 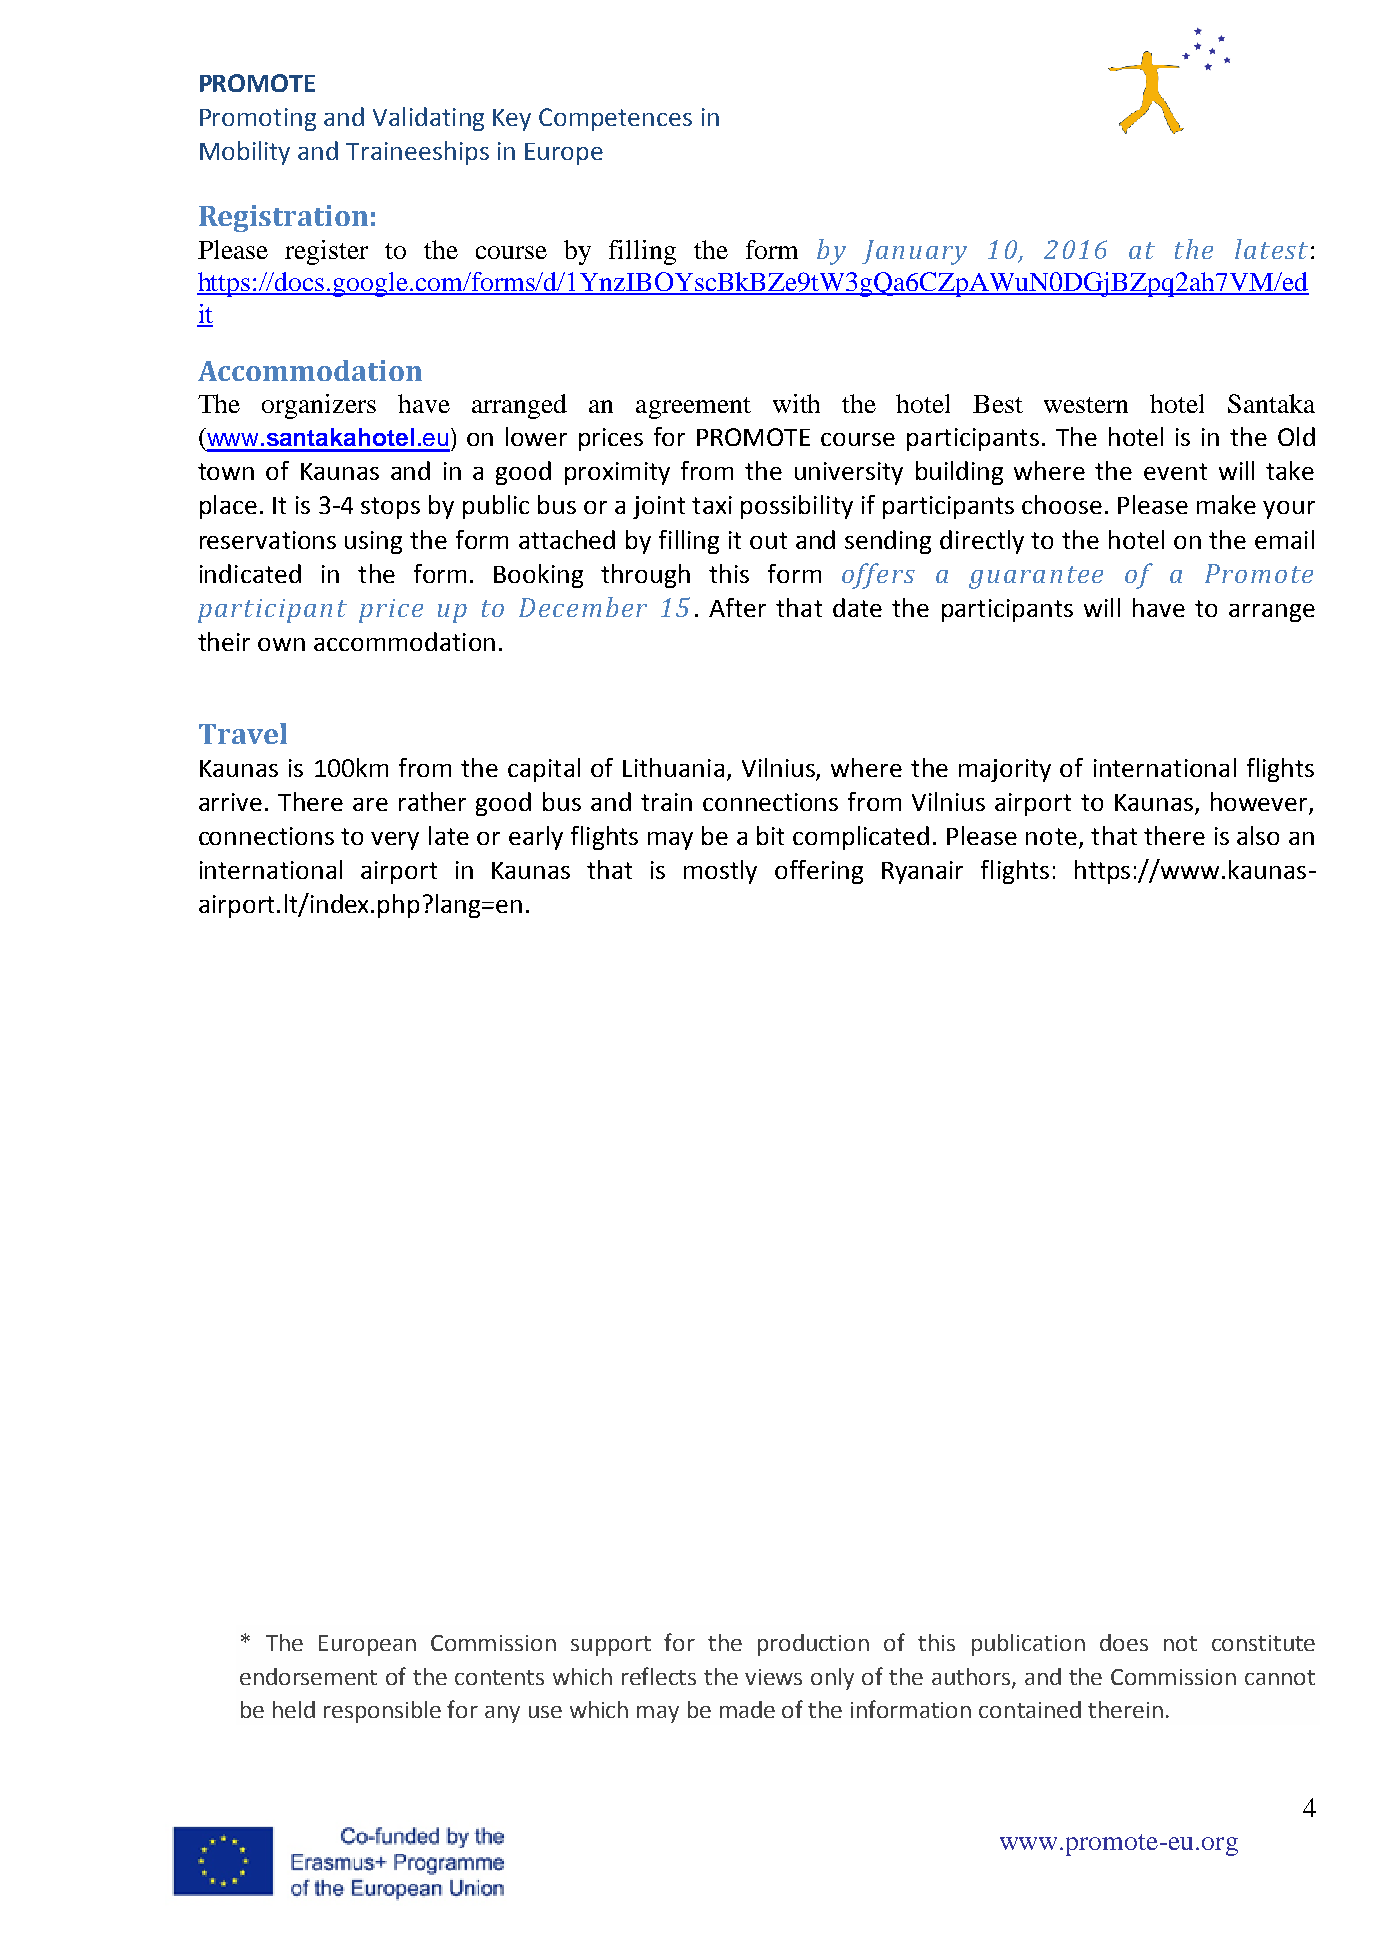 I want to click on also, so click(x=1258, y=835).
